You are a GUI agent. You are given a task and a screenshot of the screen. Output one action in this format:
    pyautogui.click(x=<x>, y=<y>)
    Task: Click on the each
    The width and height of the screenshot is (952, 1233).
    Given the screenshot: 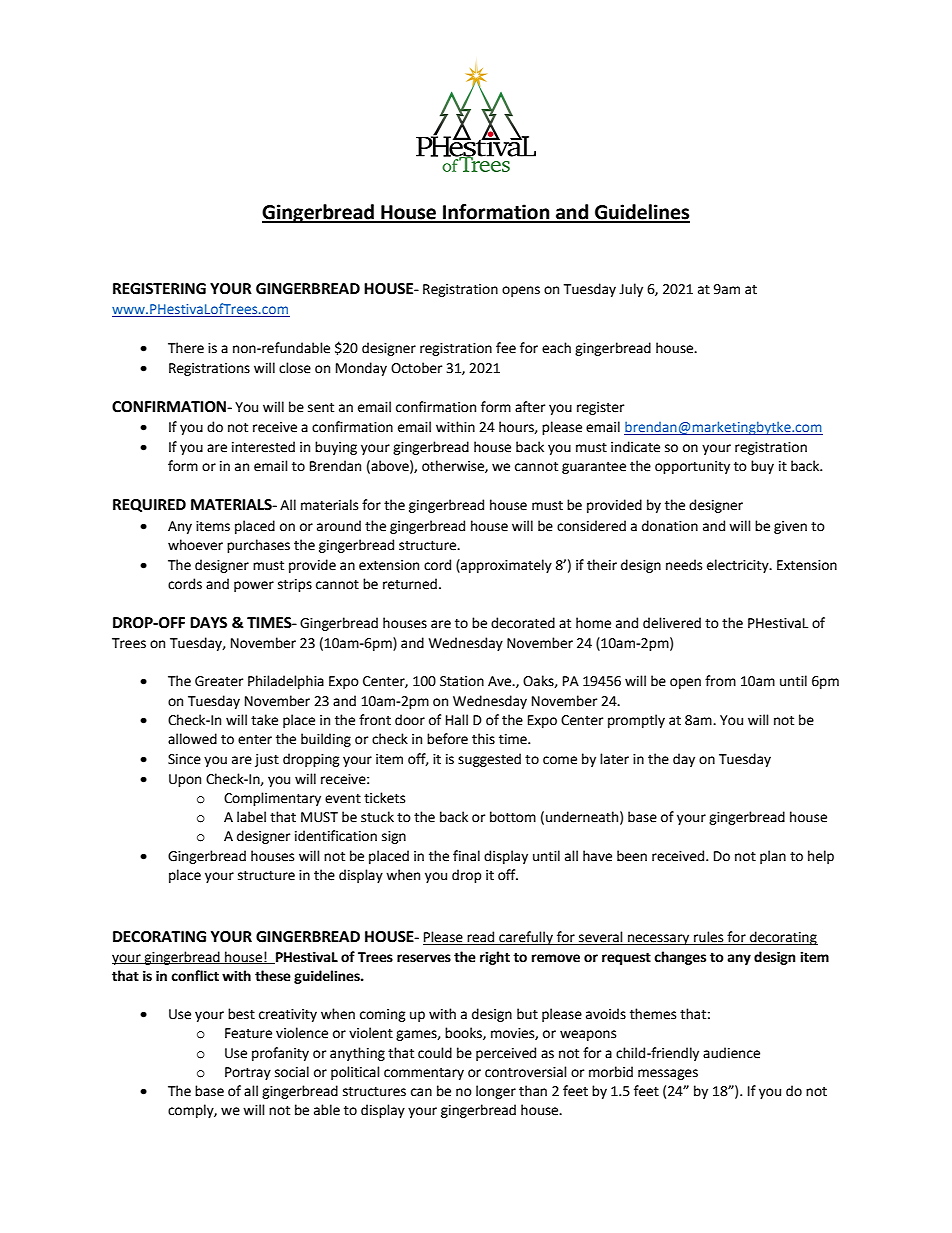 What is the action you would take?
    pyautogui.click(x=556, y=348)
